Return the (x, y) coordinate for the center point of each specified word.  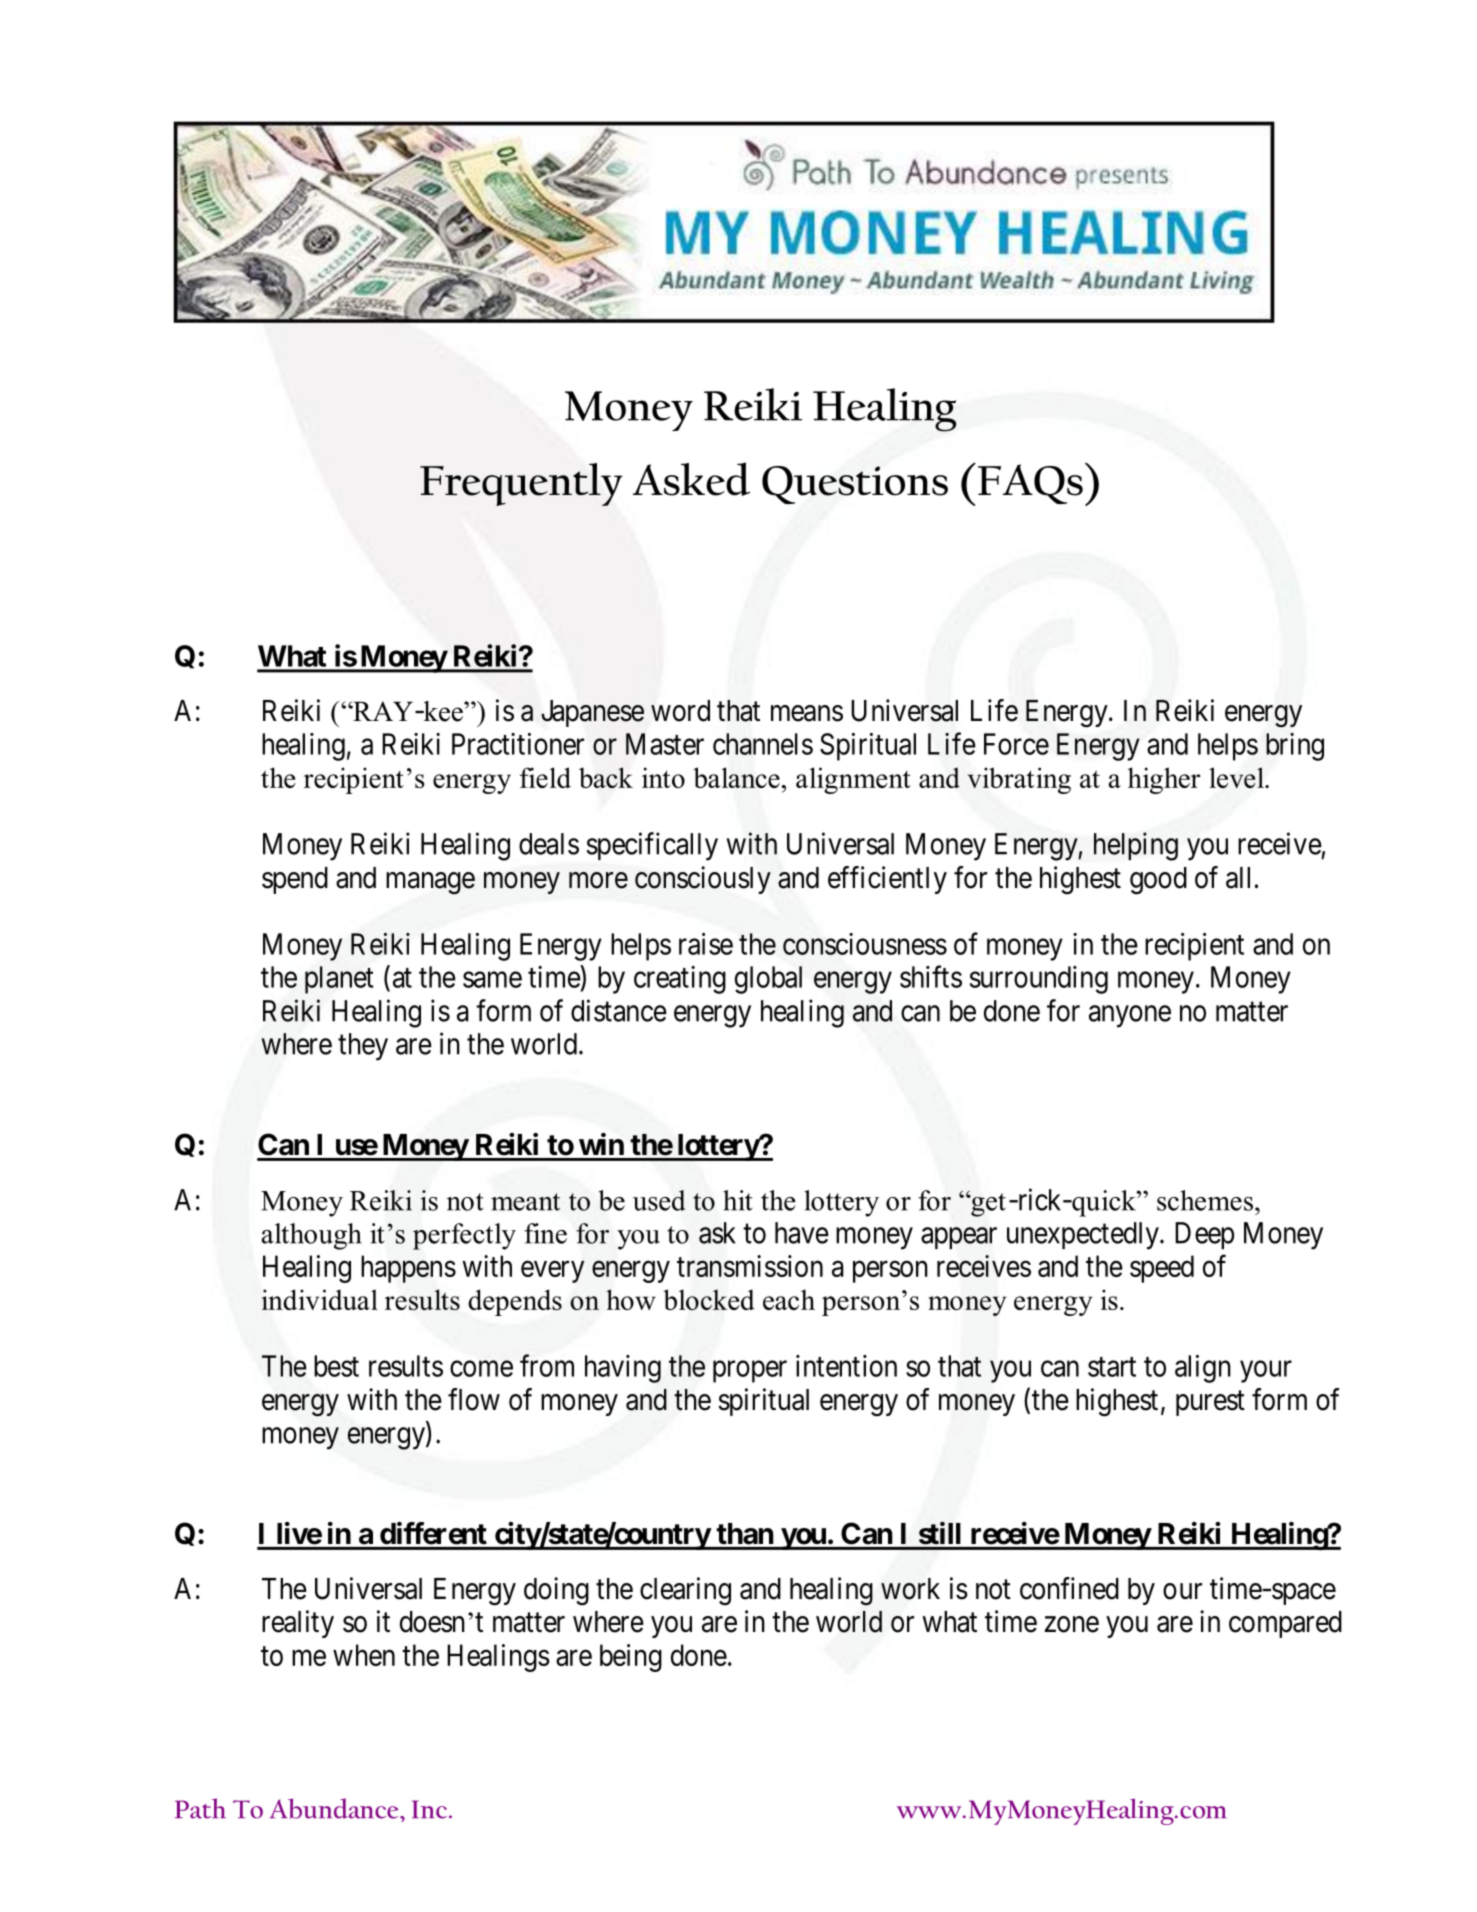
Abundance (335, 1808)
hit (737, 1200)
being (631, 1658)
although (312, 1236)
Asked (691, 479)
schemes (1205, 1200)
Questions (855, 485)
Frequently (521, 484)
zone (1072, 1624)
